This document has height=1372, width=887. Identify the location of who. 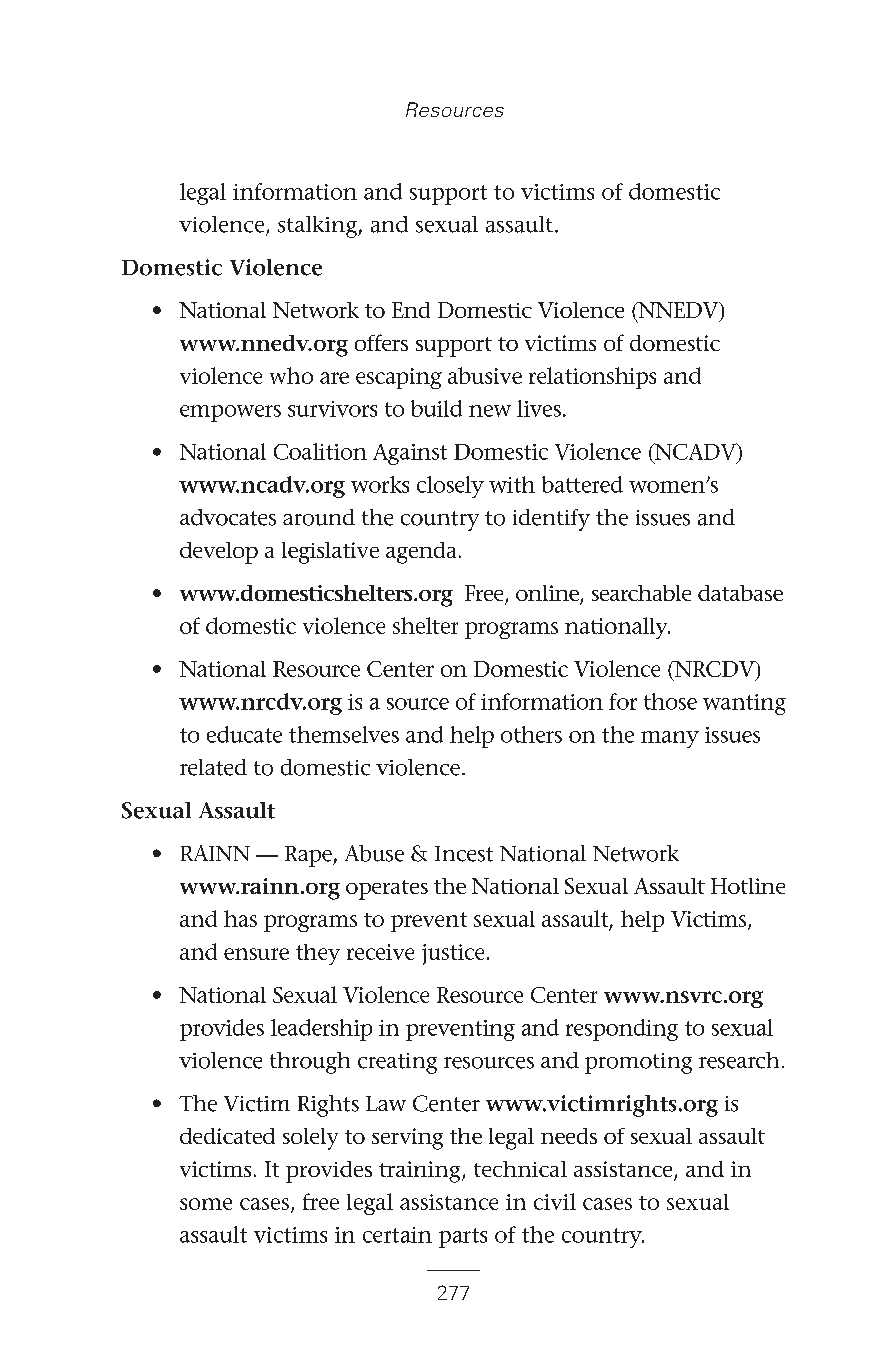
(291, 375).
